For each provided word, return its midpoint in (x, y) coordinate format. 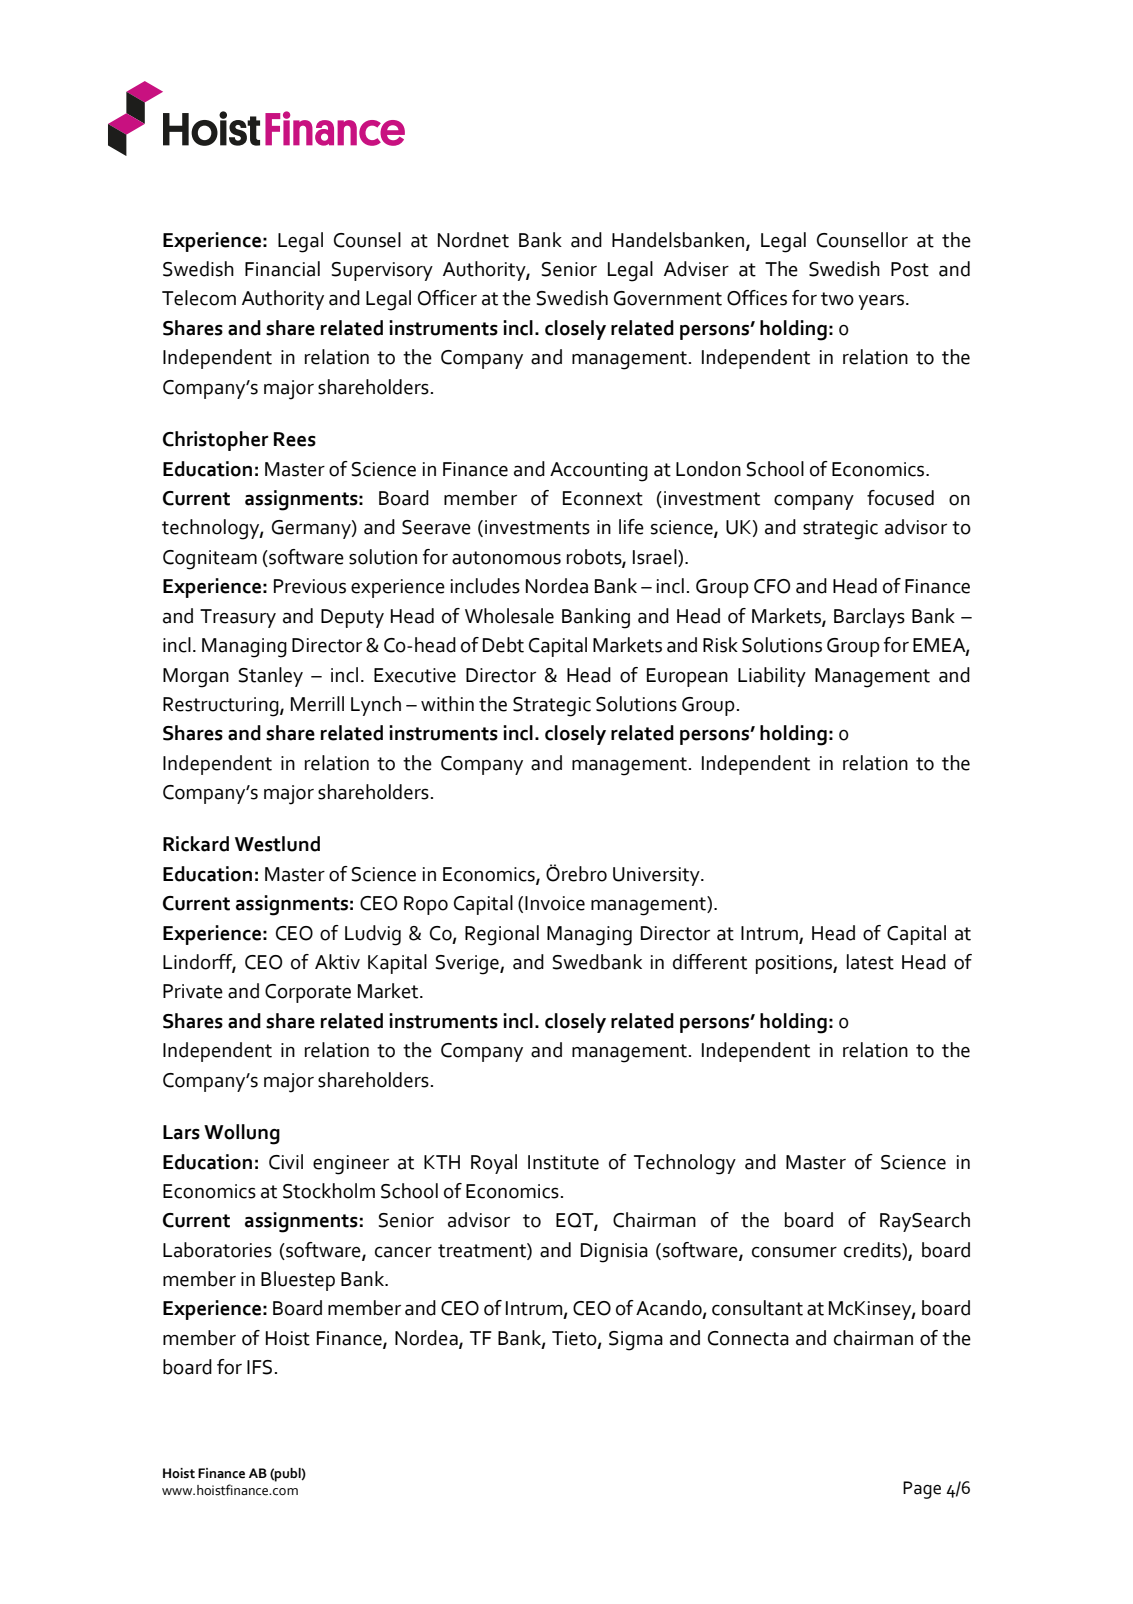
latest (870, 962)
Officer (447, 298)
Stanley (270, 677)
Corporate (308, 993)
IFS (259, 1367)
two (837, 299)
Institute (563, 1162)
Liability (772, 677)
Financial (282, 269)
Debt (503, 645)
